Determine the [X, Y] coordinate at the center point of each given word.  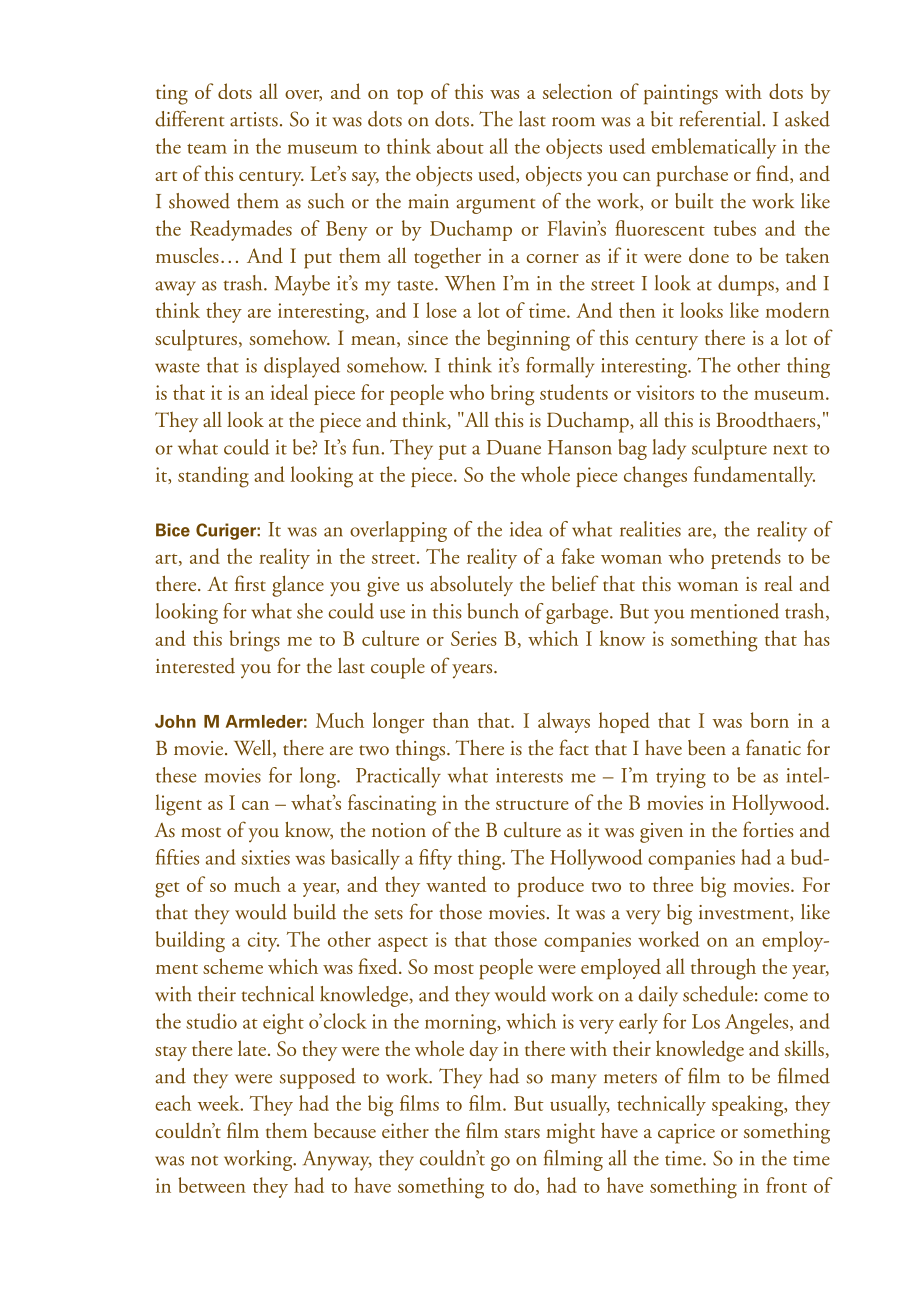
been [707, 748]
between [212, 1185]
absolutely [471, 585]
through [723, 969]
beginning [528, 340]
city [263, 942]
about [460, 146]
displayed [302, 367]
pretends [746, 558]
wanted [456, 884]
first [250, 583]
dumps [746, 285]
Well [254, 749]
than [451, 720]
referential [720, 119]
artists [254, 119]
